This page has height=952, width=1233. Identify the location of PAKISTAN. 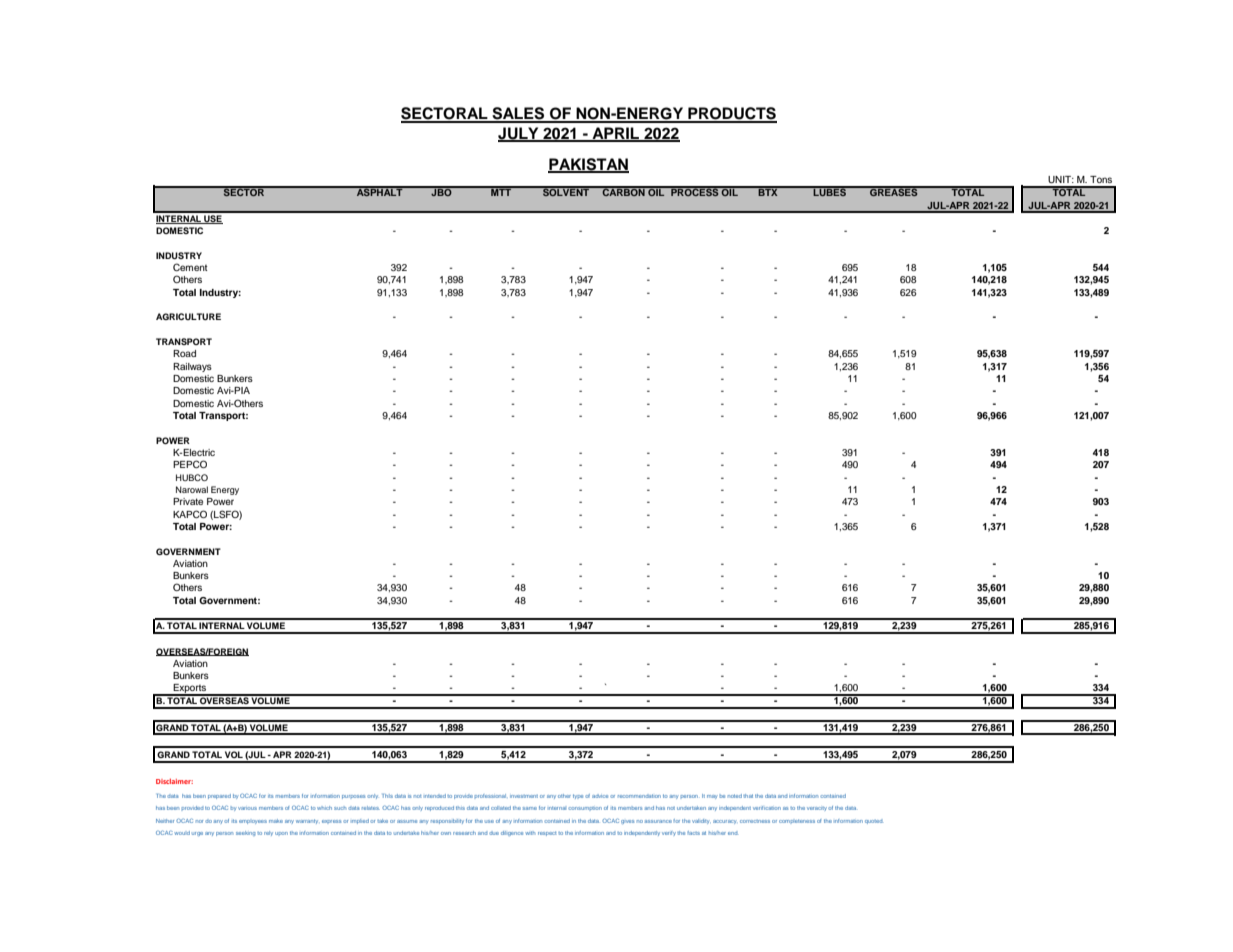
(588, 165).
